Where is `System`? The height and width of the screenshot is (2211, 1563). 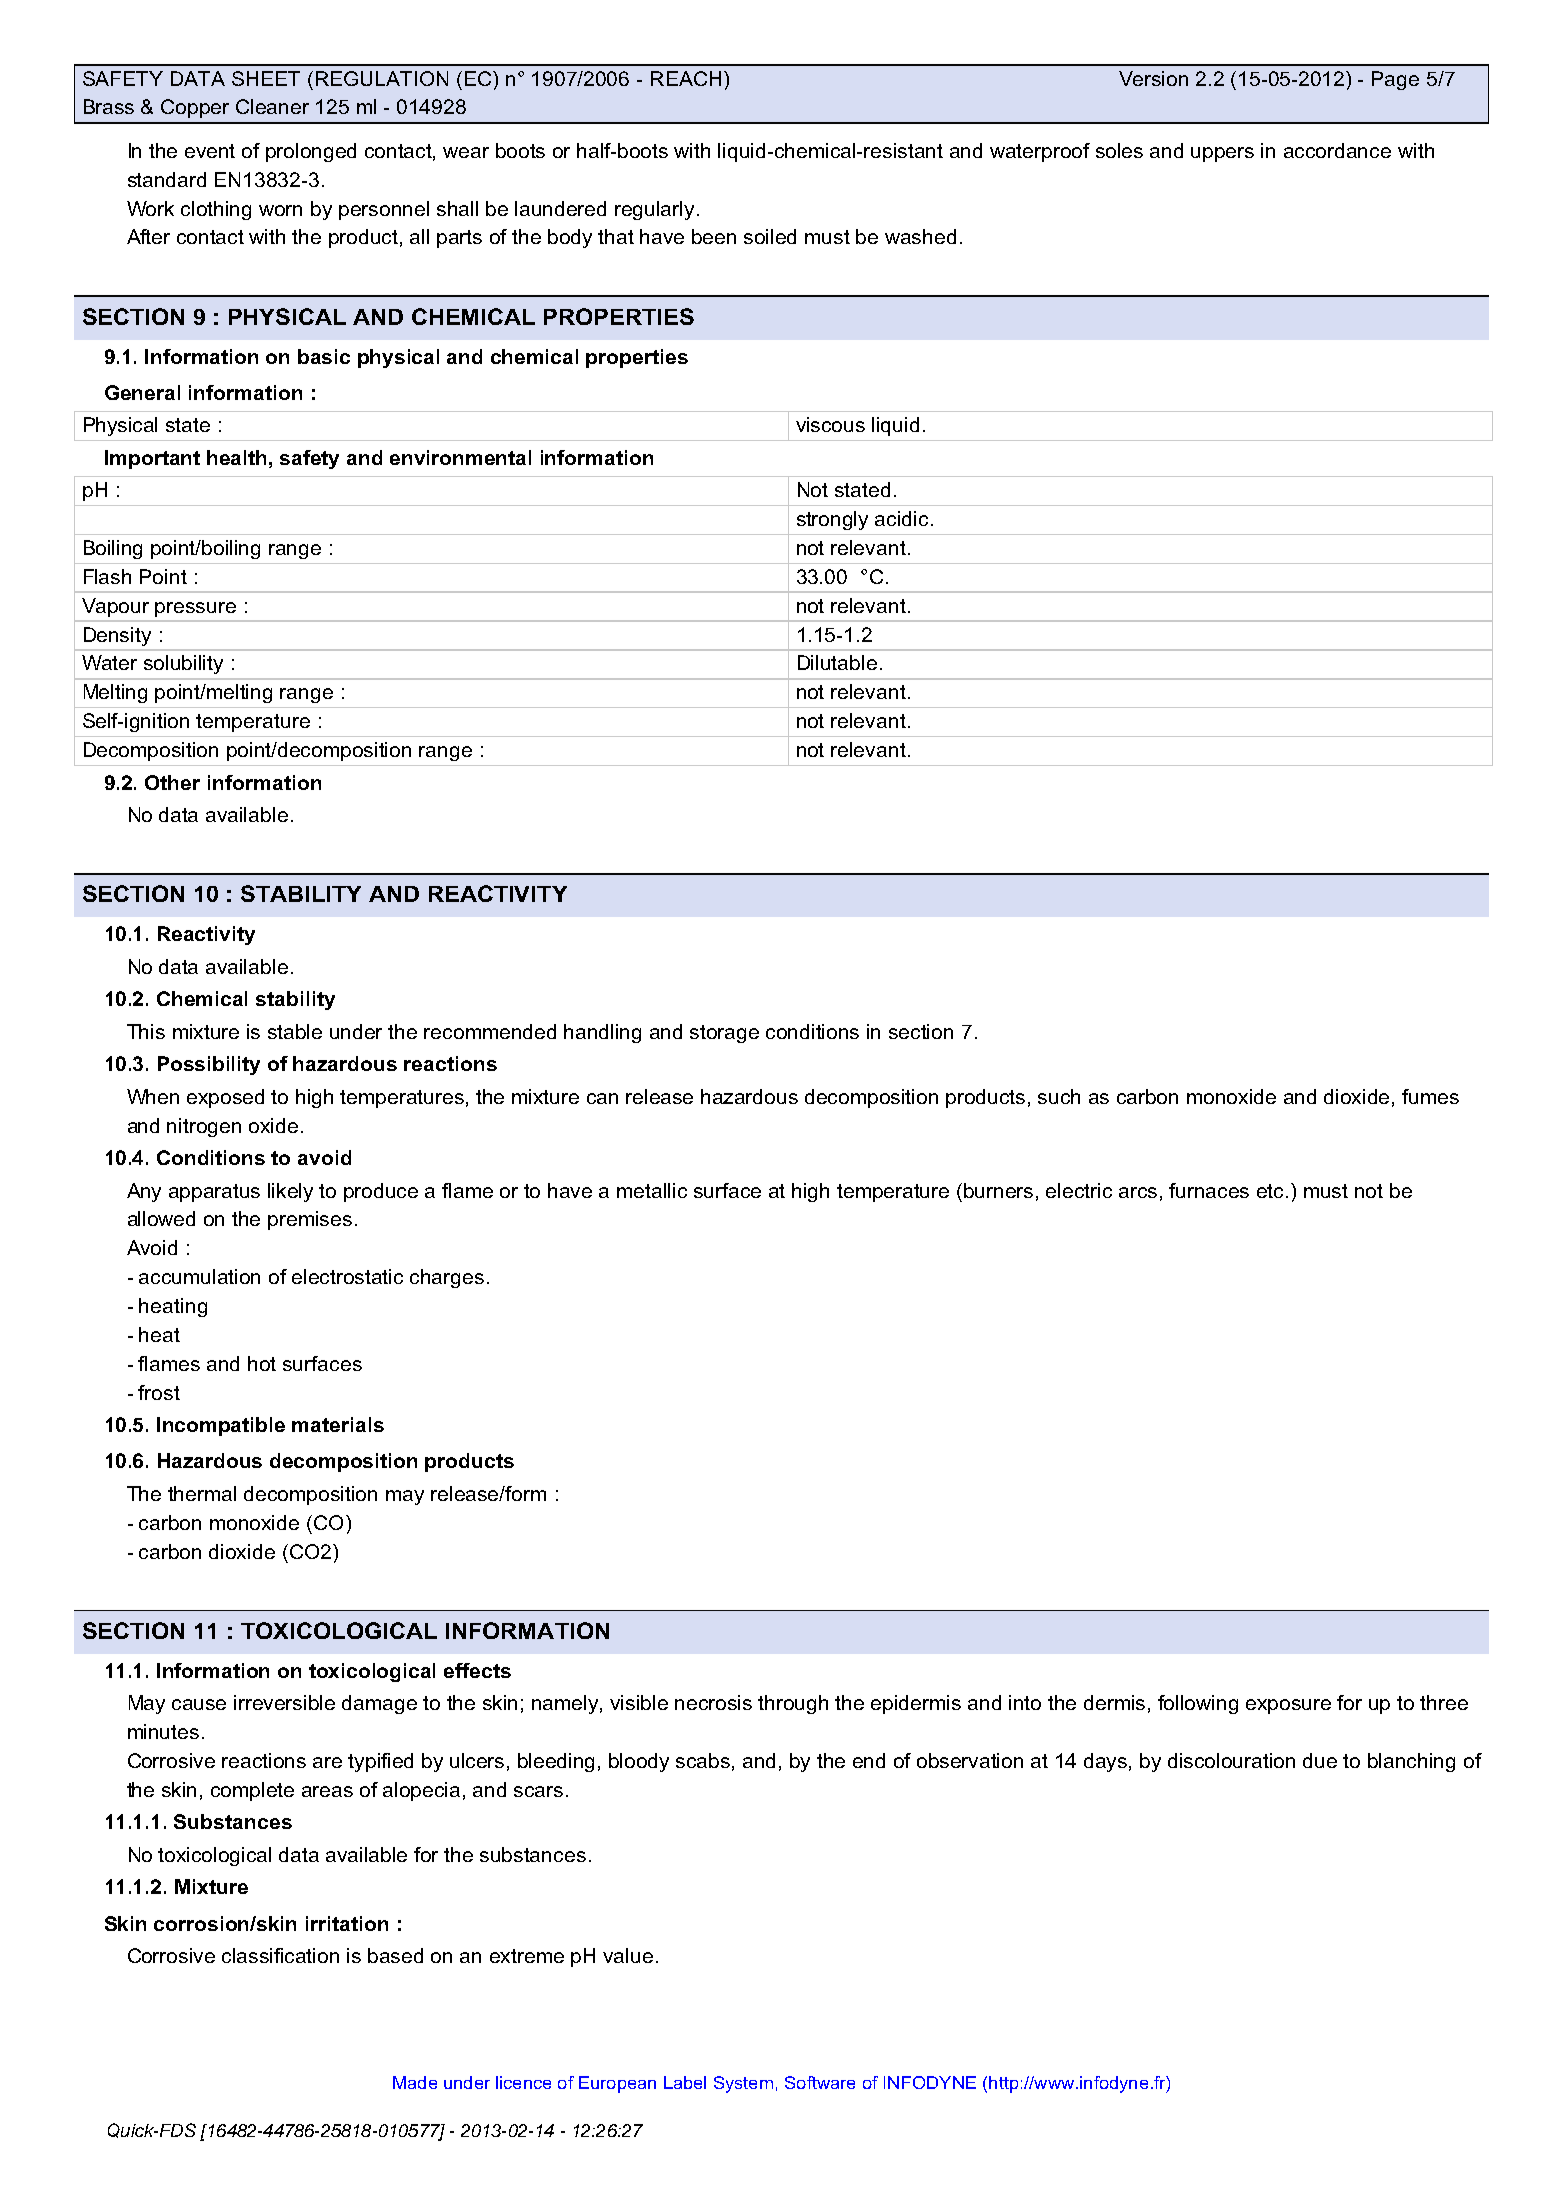 System is located at coordinates (743, 2084).
